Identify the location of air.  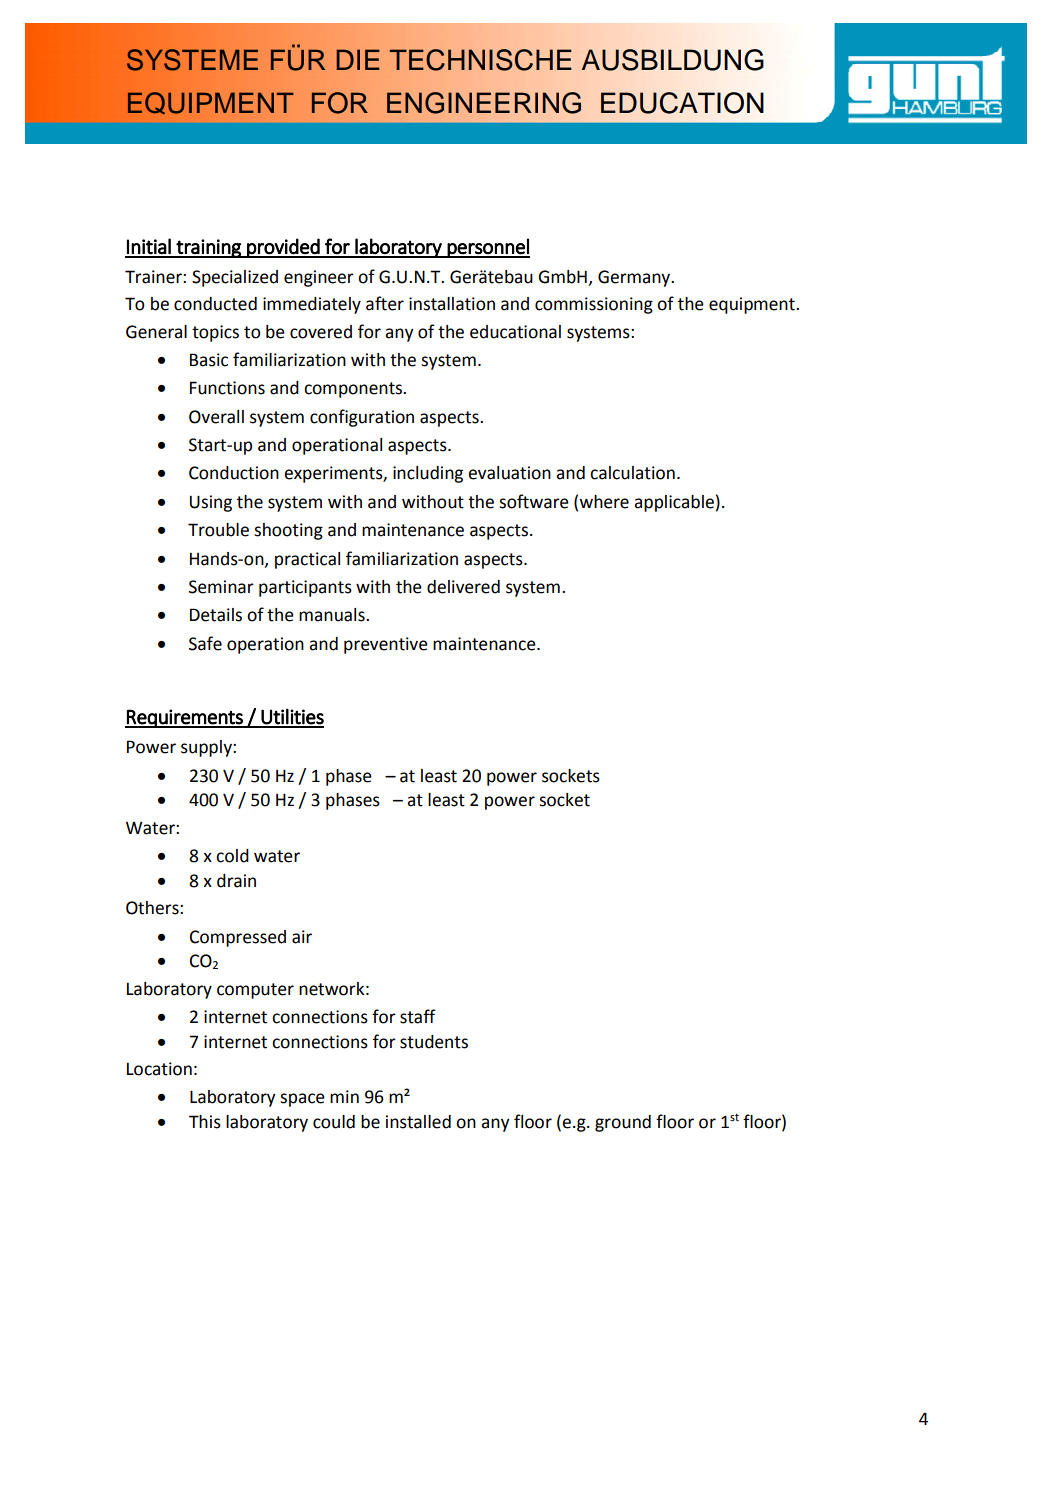
(302, 937).
